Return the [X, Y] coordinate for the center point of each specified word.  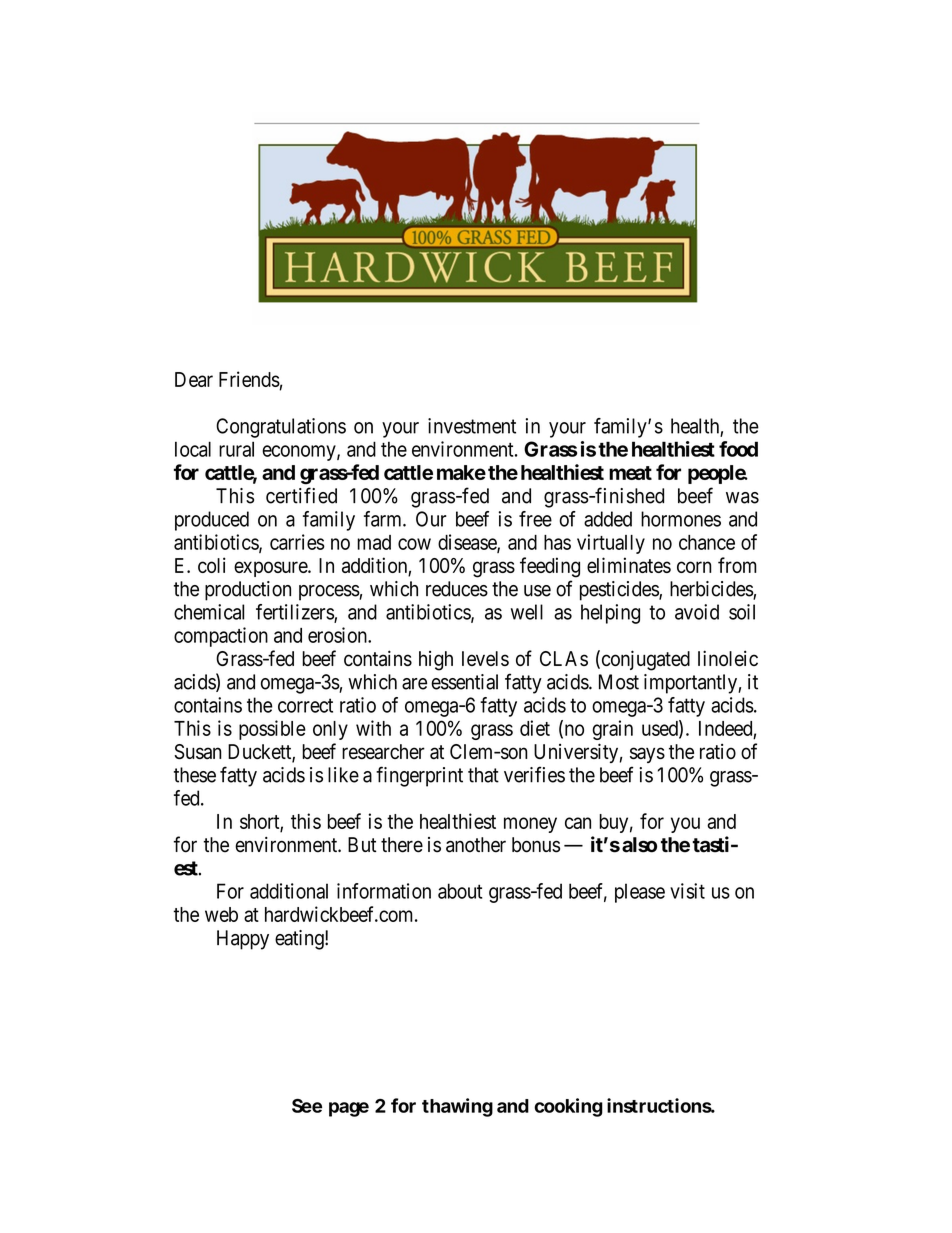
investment [472, 426]
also [639, 845]
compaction [221, 637]
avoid [697, 612]
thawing [457, 1107]
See [307, 1106]
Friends [249, 379]
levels [485, 658]
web [221, 914]
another [476, 845]
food [738, 449]
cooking [568, 1107]
